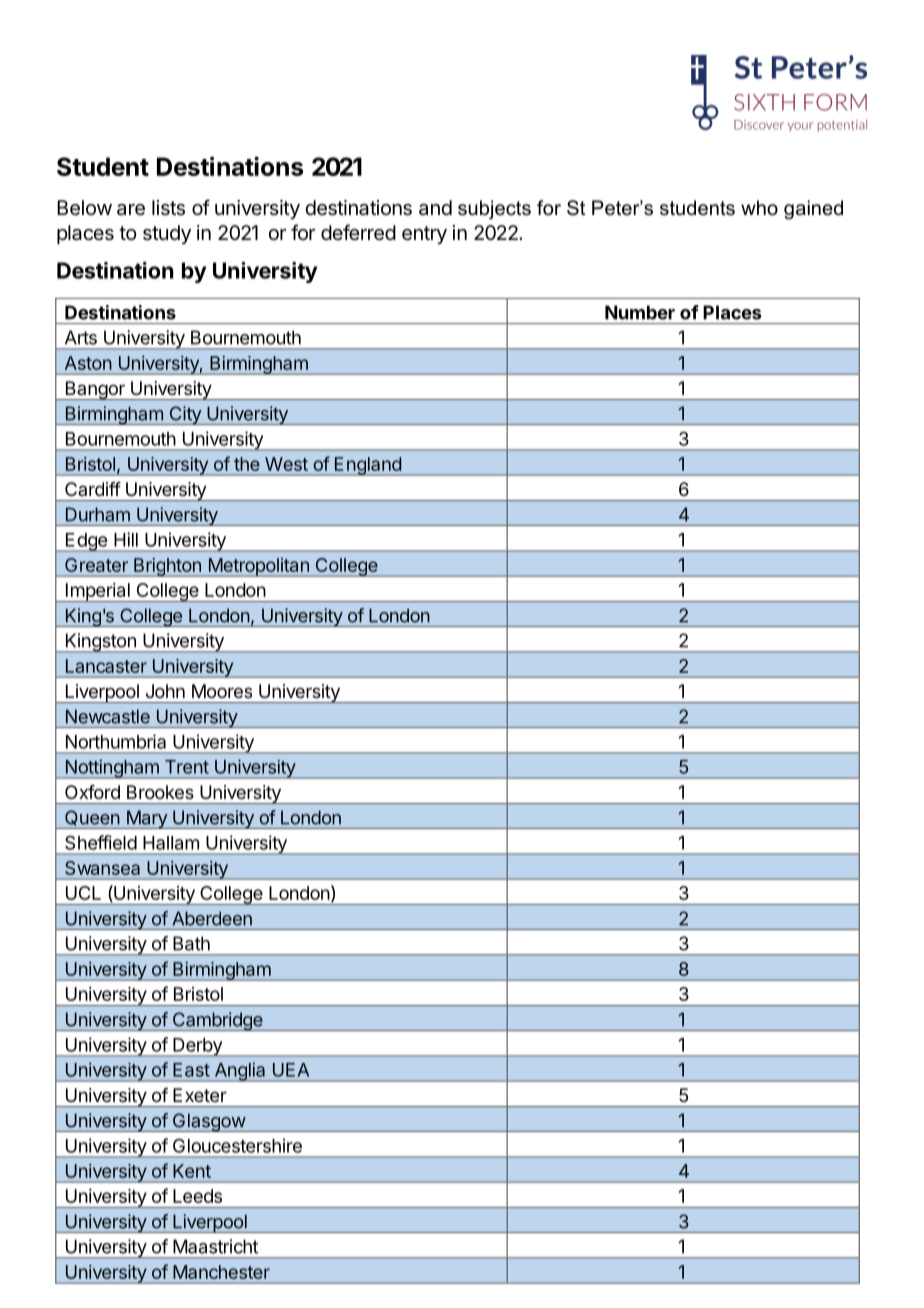 Image resolution: width=924 pixels, height=1308 pixels. What do you see at coordinates (221, 1272) in the screenshot?
I see `Manchester` at bounding box center [221, 1272].
